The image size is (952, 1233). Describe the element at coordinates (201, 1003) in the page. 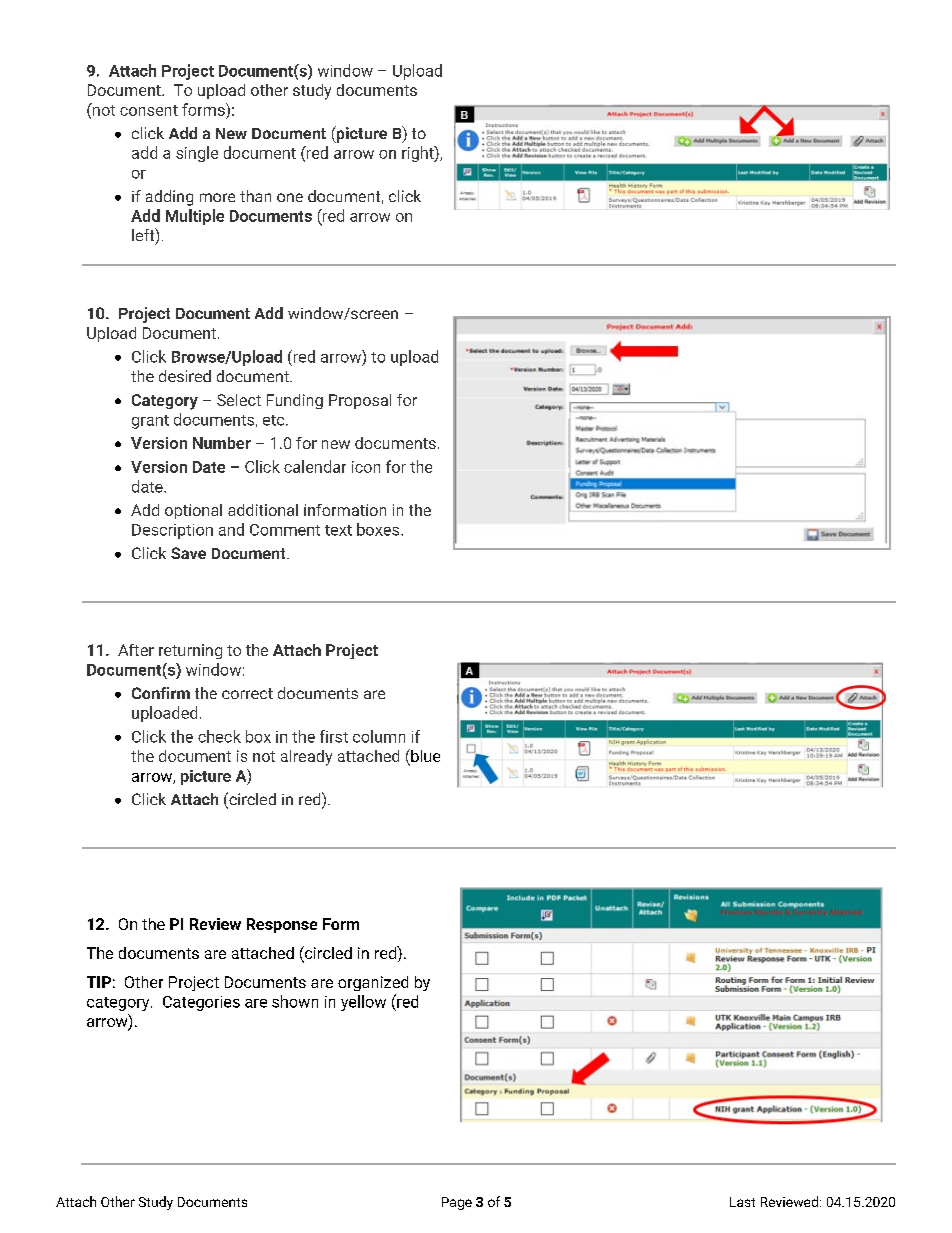

I see `Categories` at that location.
